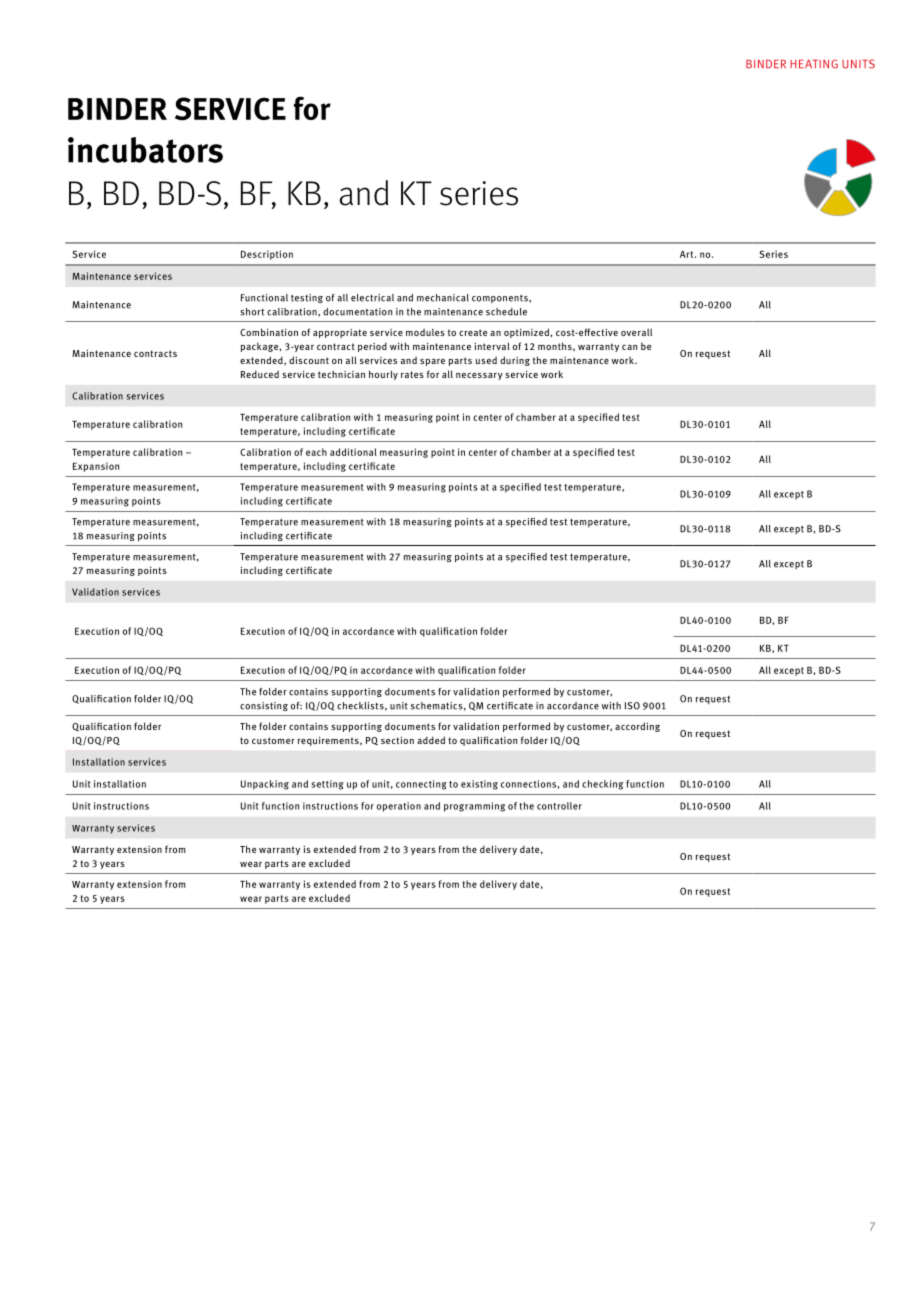 Image resolution: width=924 pixels, height=1308 pixels. What do you see at coordinates (353, 452) in the screenshot?
I see `additional` at bounding box center [353, 452].
